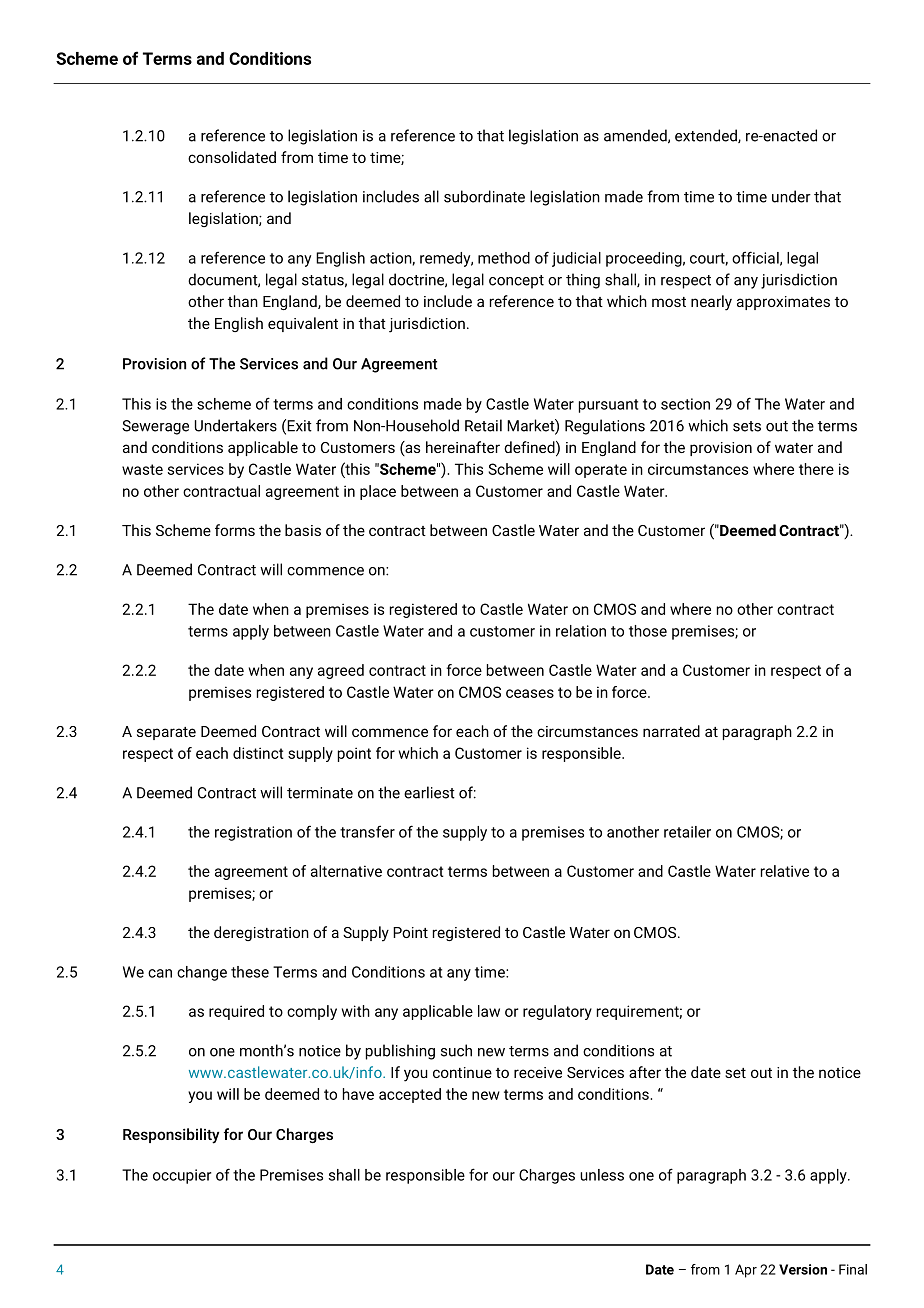  What do you see at coordinates (707, 136) in the screenshot?
I see `extended` at bounding box center [707, 136].
